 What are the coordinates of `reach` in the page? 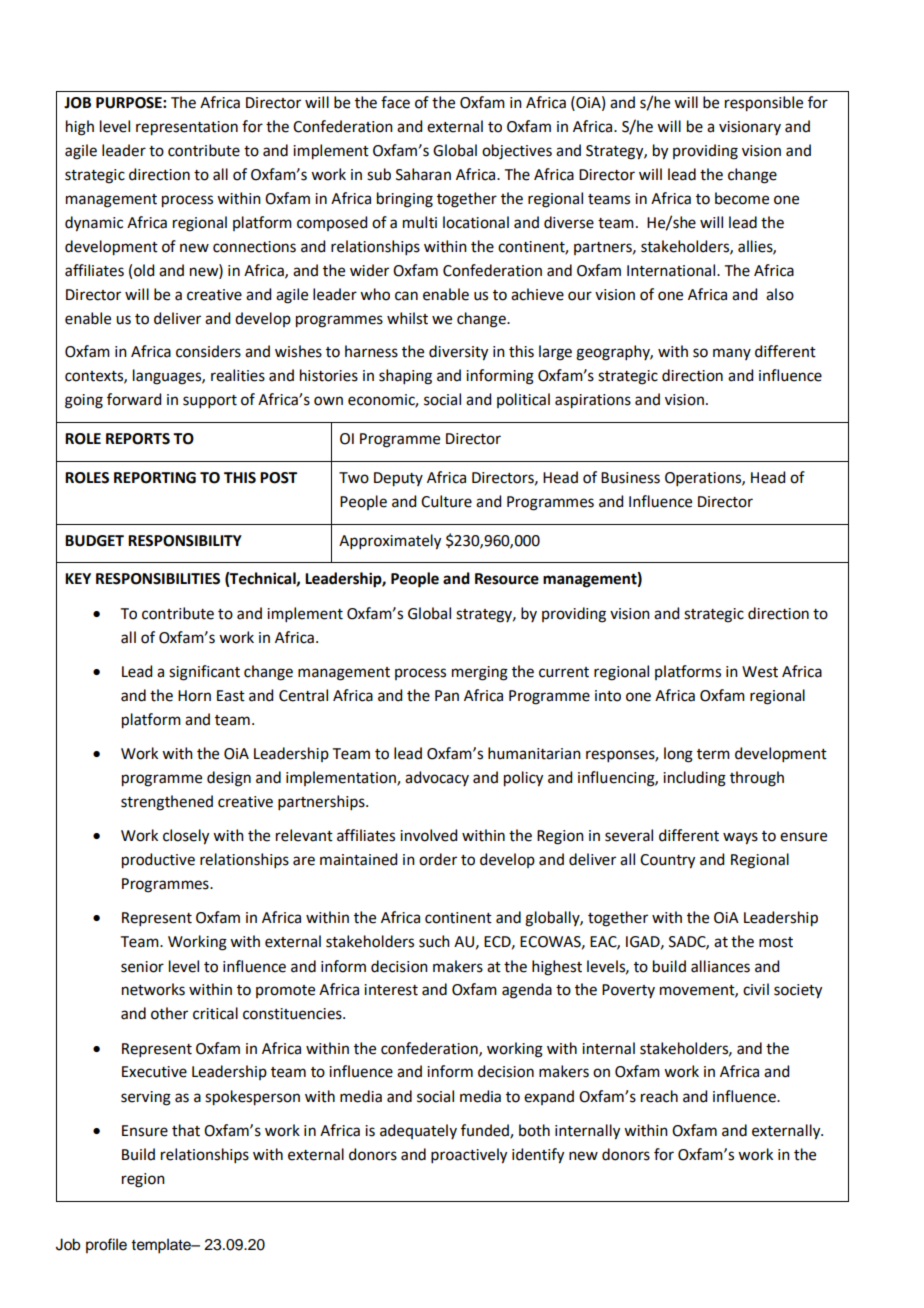 It's located at (659, 1096).
